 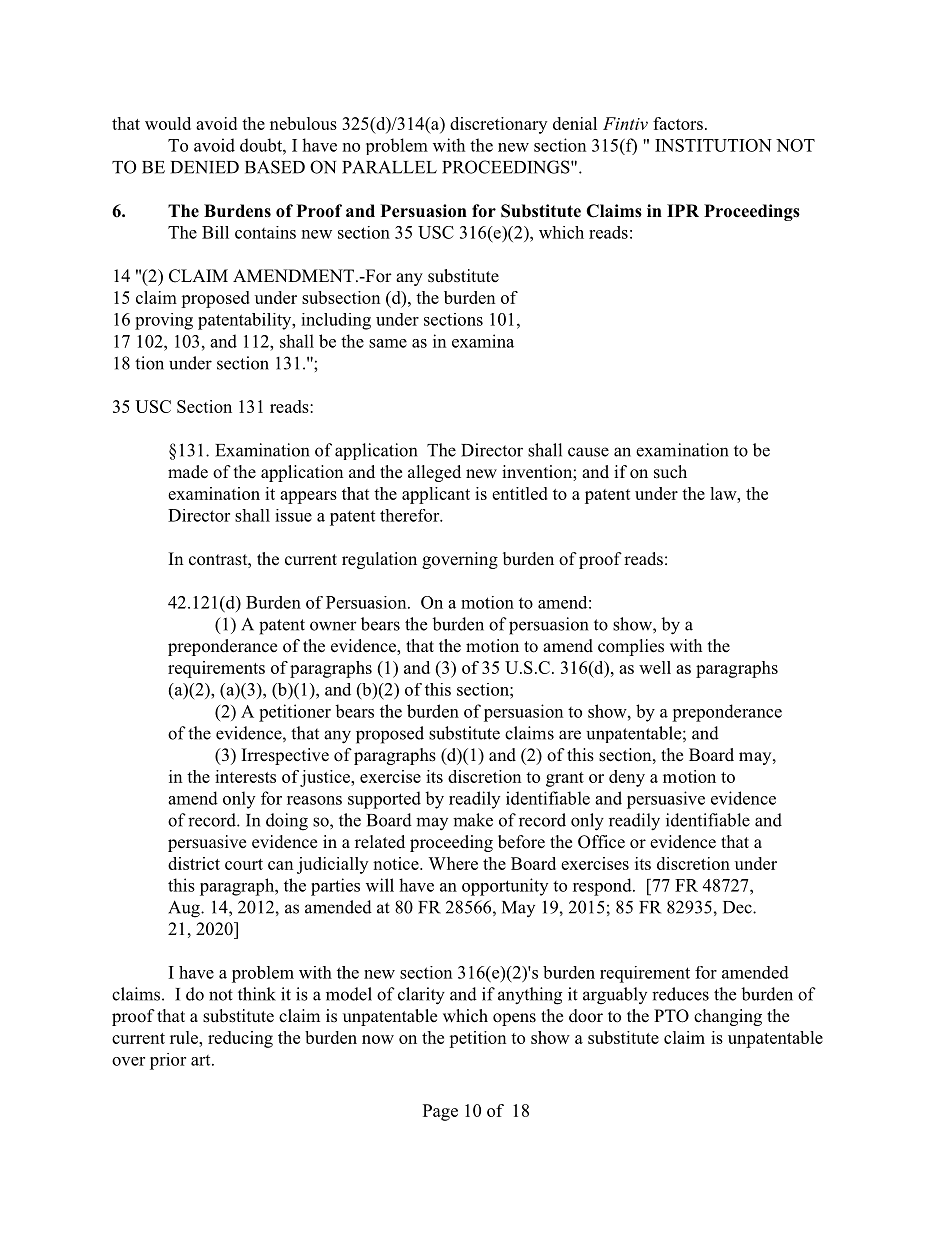 I want to click on made, so click(x=188, y=472).
